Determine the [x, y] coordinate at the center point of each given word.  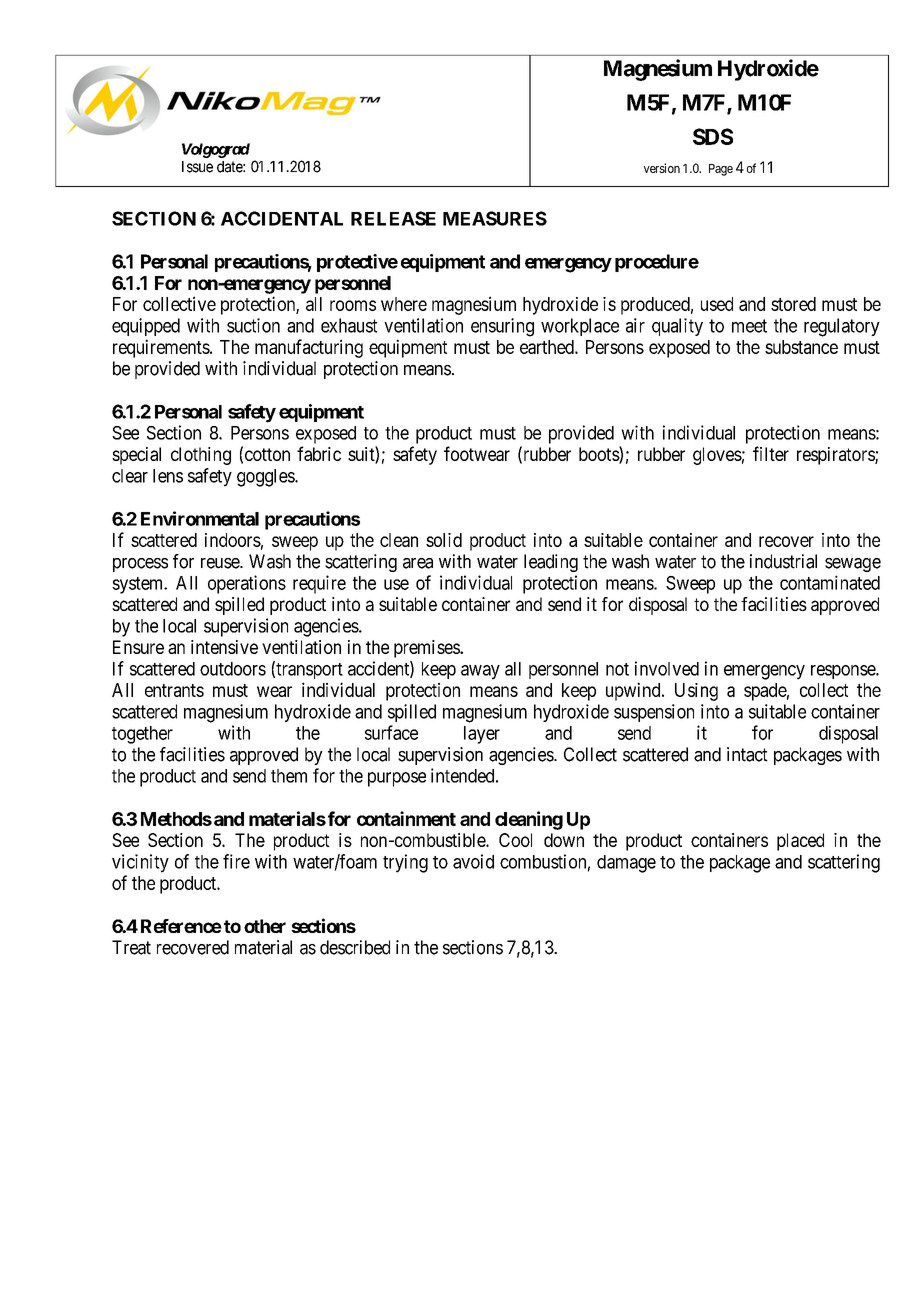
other [265, 926]
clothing [201, 456]
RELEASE [393, 218]
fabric [319, 453]
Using [696, 692]
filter [771, 453]
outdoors [233, 669]
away [480, 672]
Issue [197, 167]
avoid [473, 861]
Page [721, 170]
